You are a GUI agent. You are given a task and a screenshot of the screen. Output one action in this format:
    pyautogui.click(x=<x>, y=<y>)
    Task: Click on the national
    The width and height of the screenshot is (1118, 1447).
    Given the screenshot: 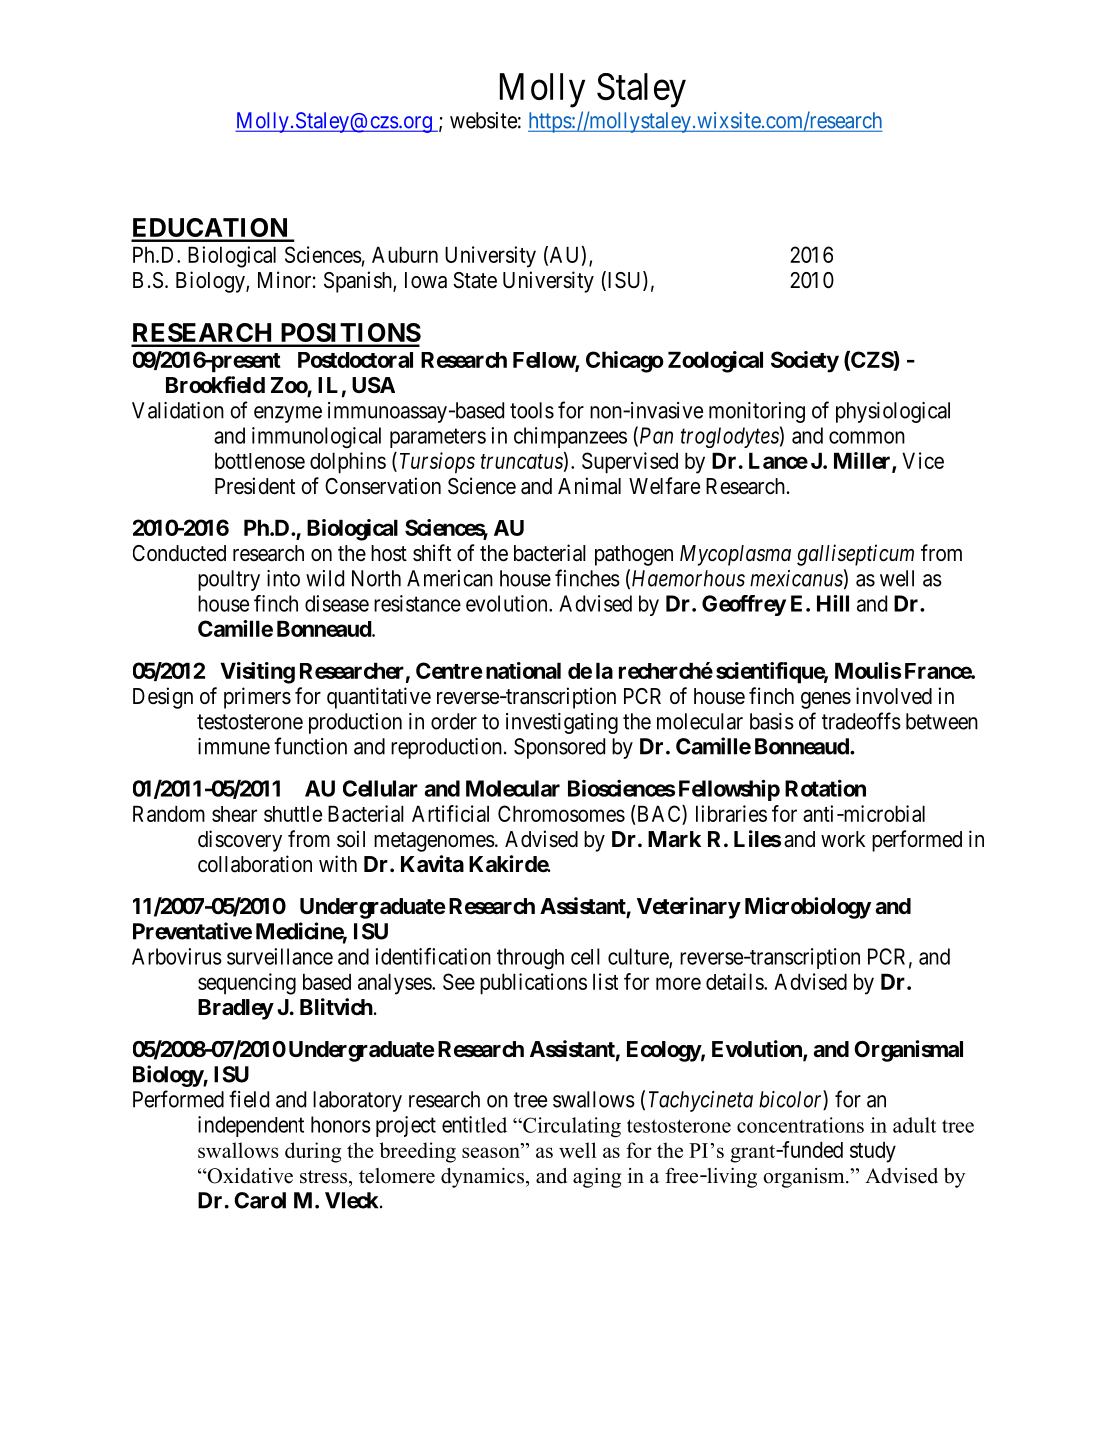 What is the action you would take?
    pyautogui.click(x=523, y=670)
